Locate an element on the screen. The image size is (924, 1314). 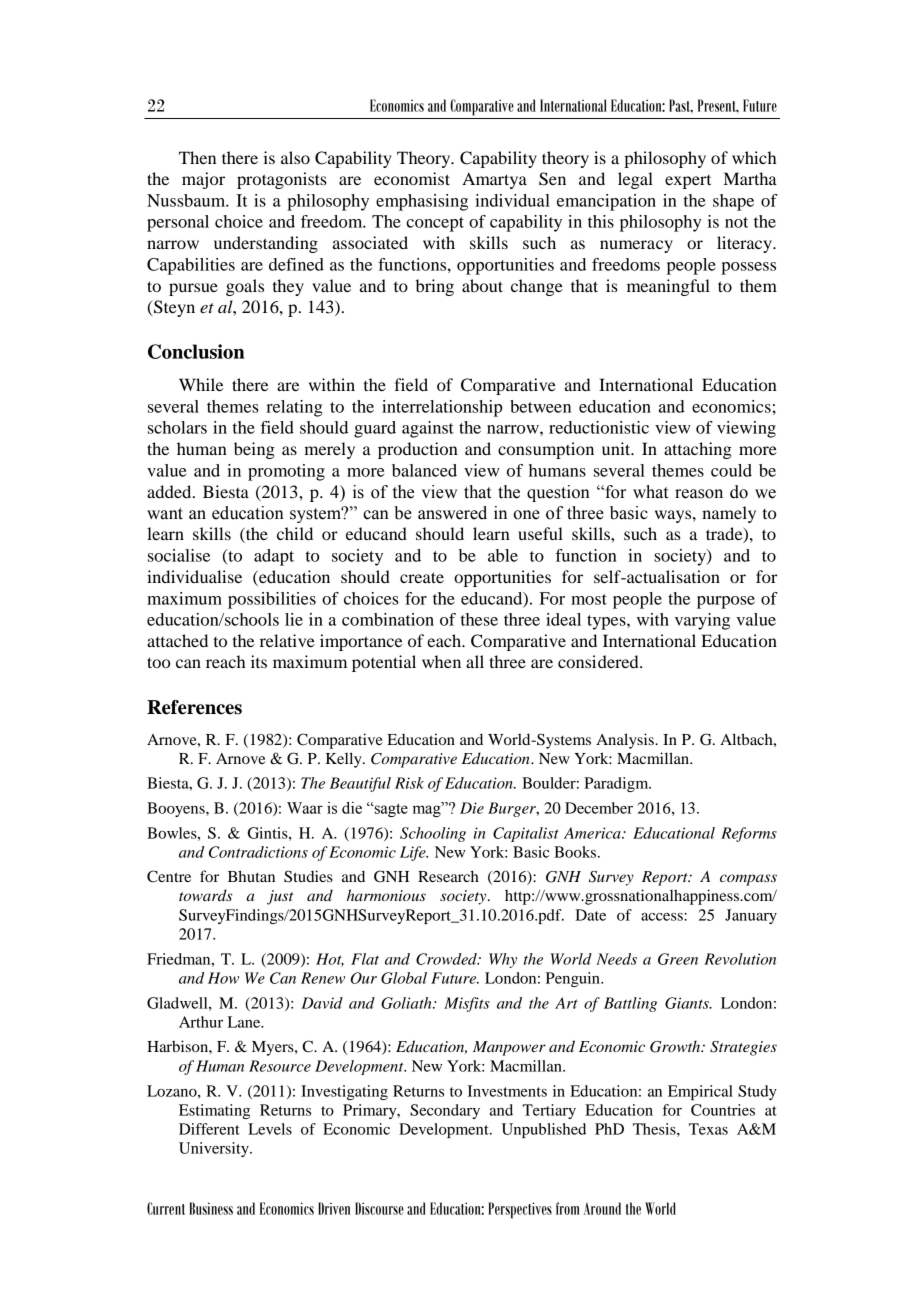
Perspectives is located at coordinates (520, 1210).
